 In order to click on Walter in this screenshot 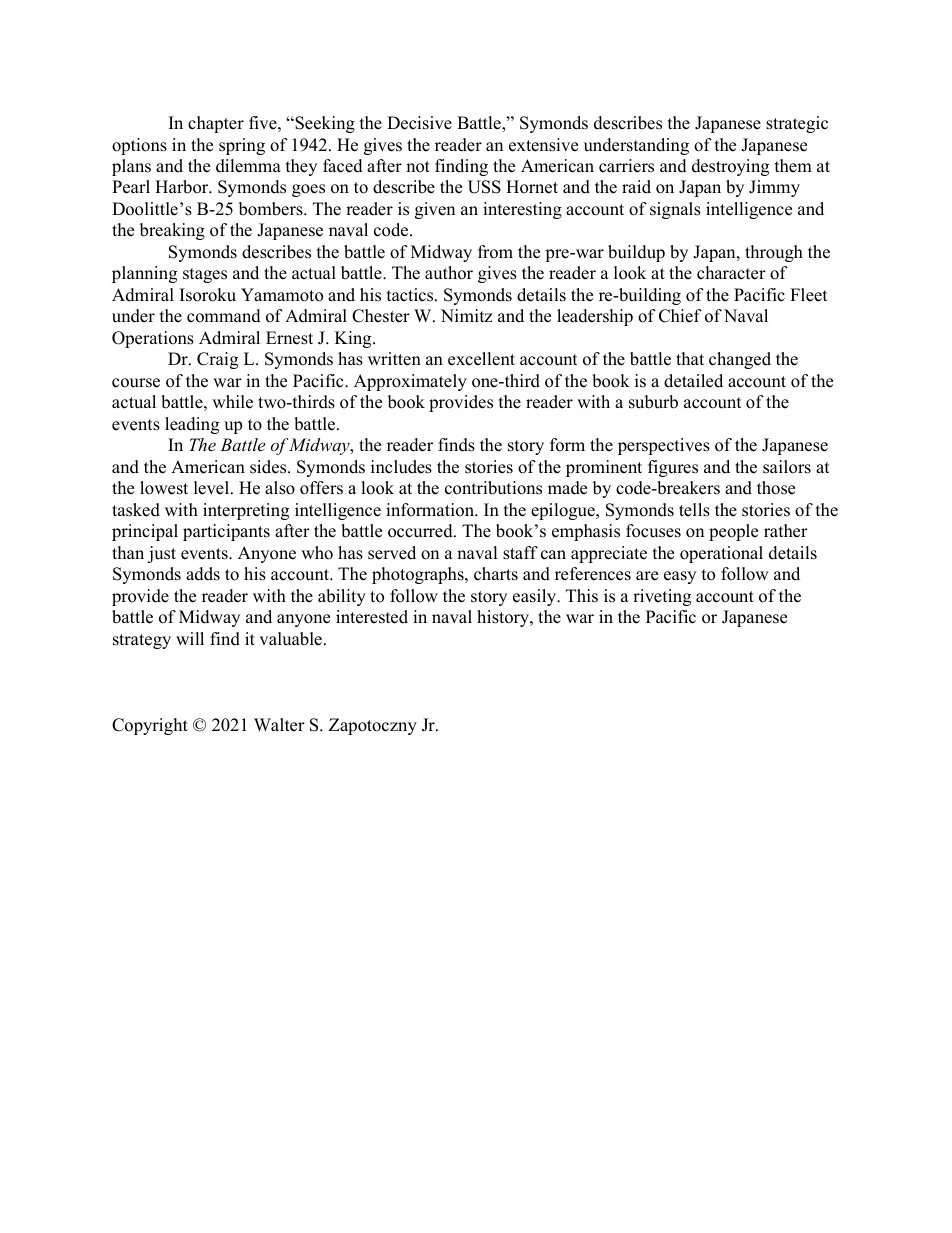, I will do `click(279, 725)`.
